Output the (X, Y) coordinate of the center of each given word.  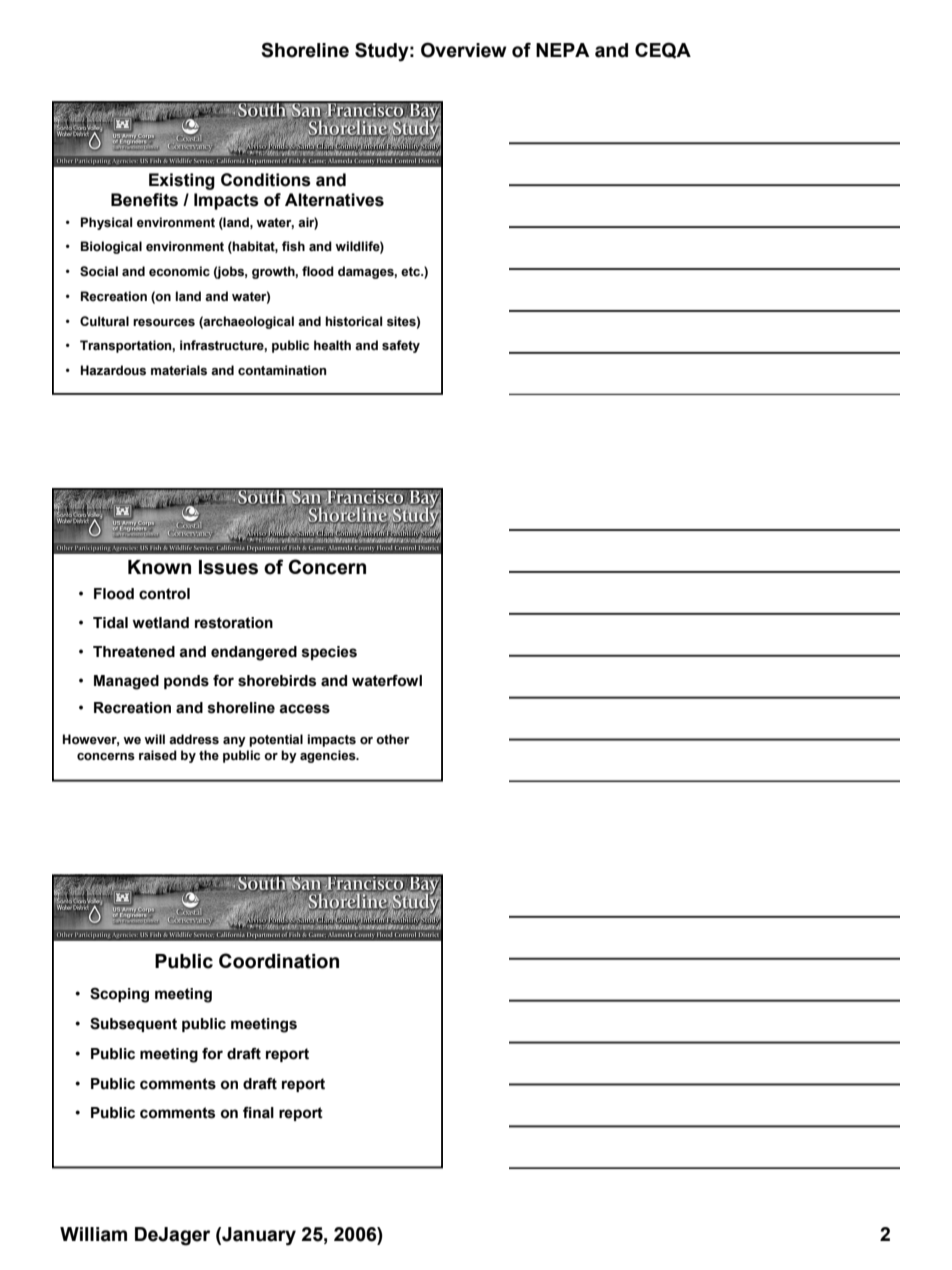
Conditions (266, 180)
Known (159, 567)
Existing (182, 181)
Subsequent (133, 1025)
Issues (228, 567)
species (329, 653)
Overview (464, 50)
